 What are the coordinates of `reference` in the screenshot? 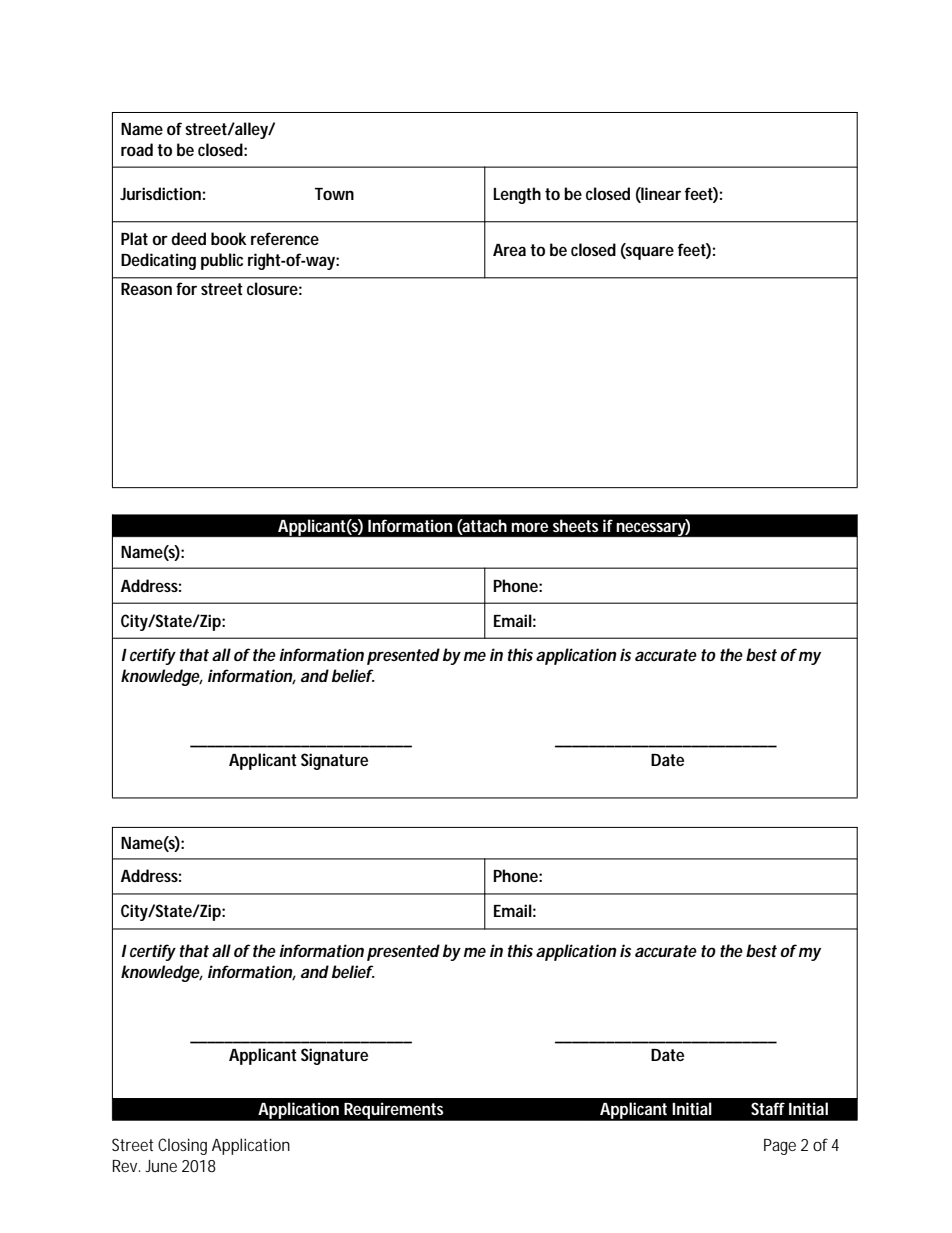 It's located at (285, 238).
